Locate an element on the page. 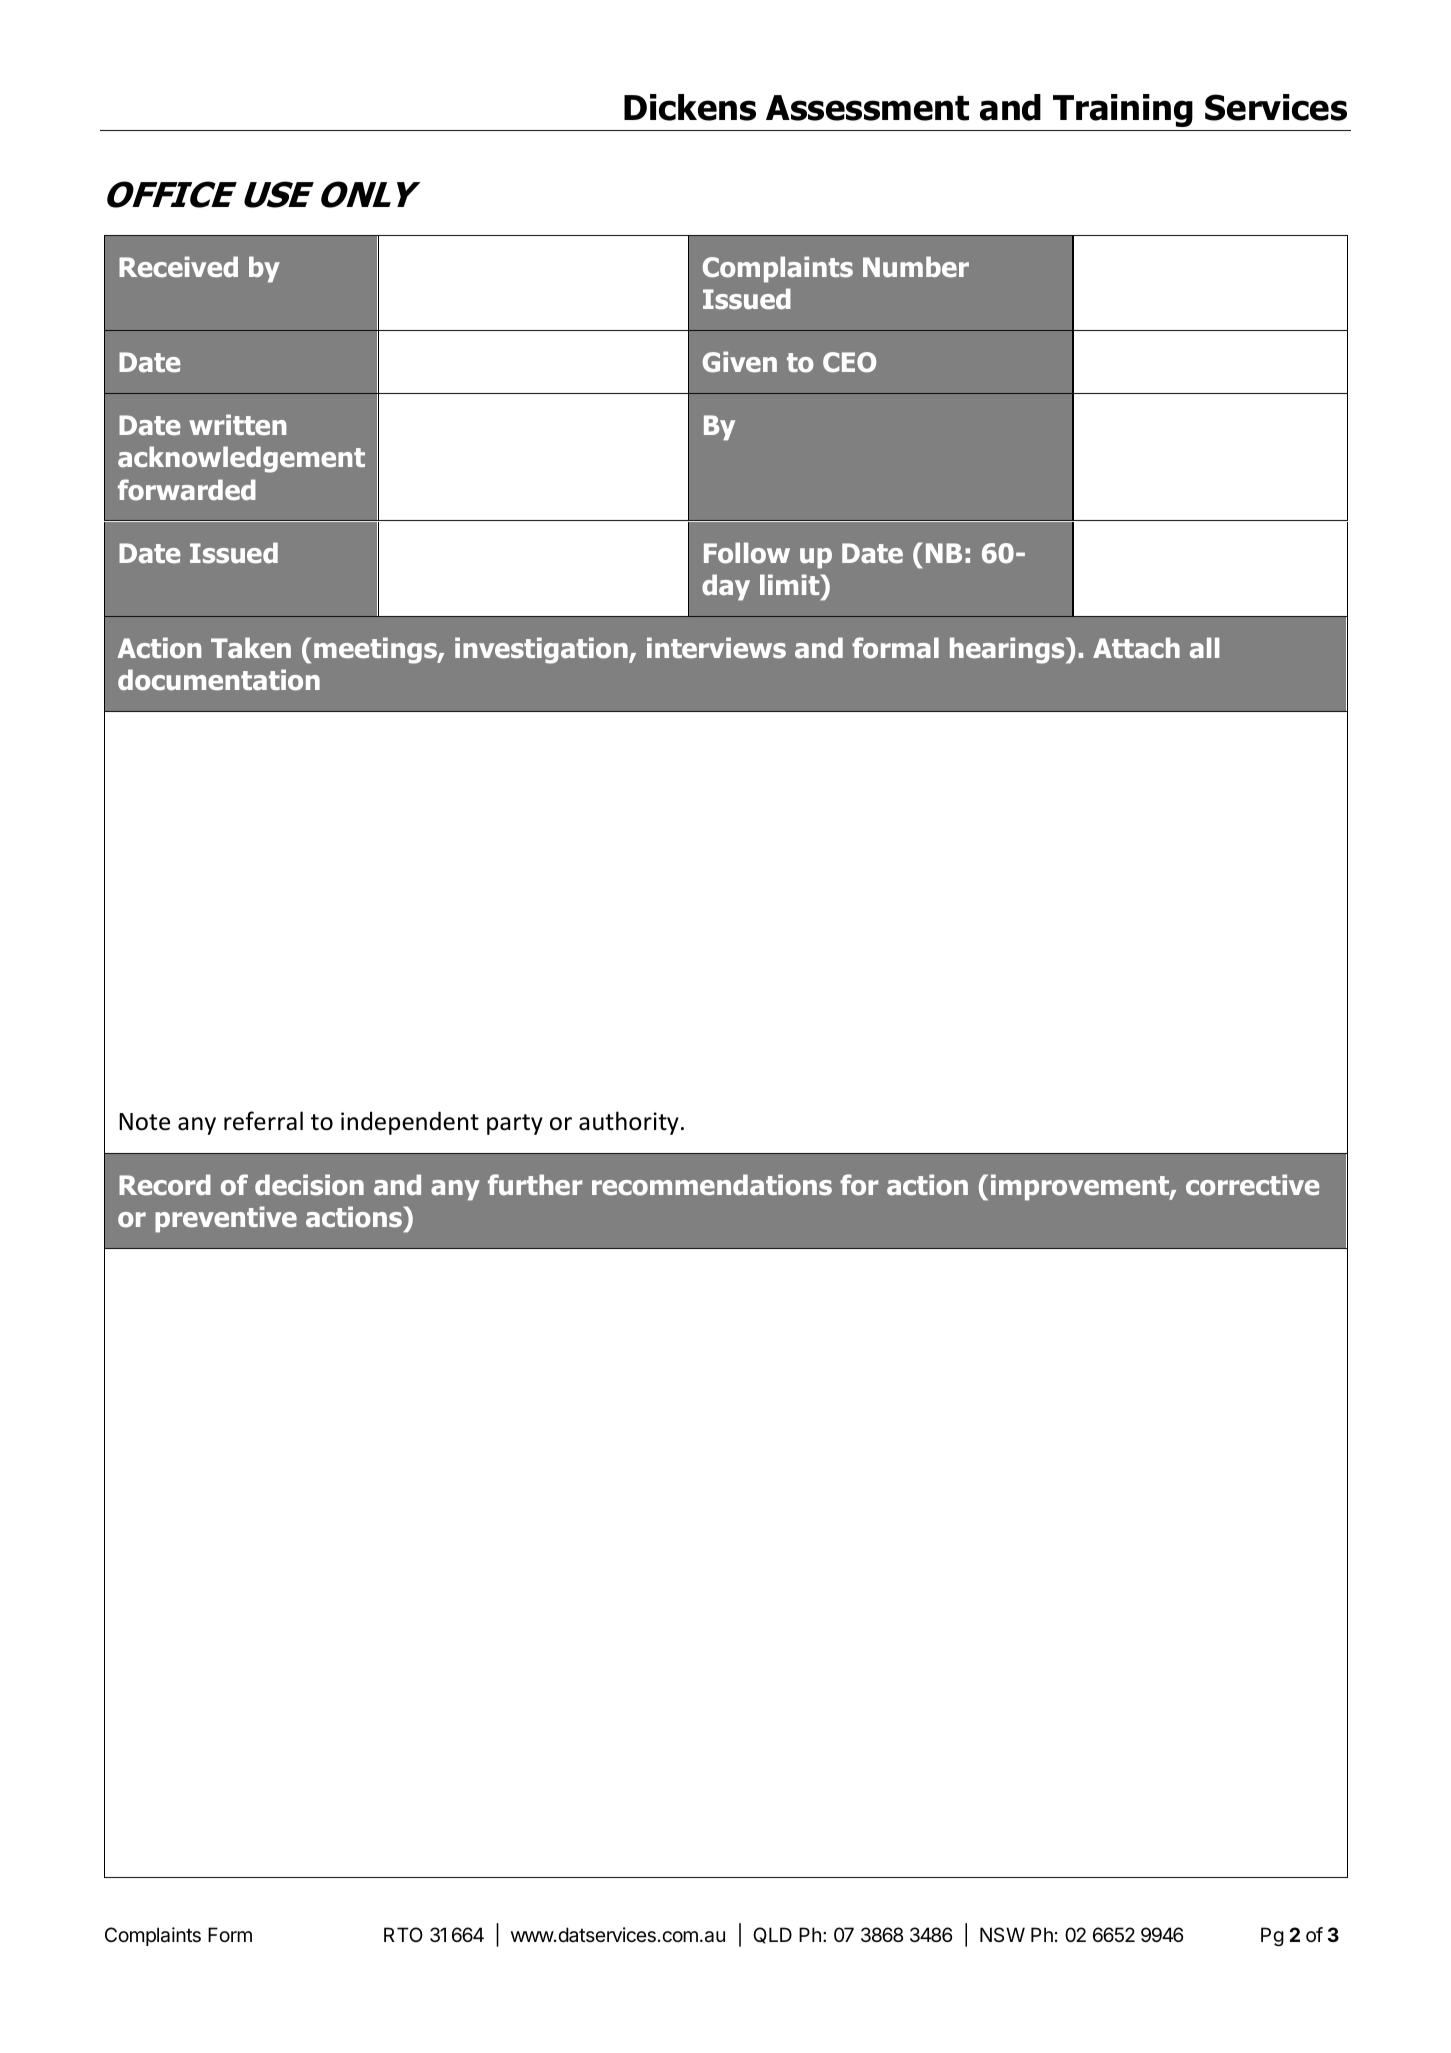 The height and width of the page is (2053, 1451). authority is located at coordinates (629, 1123).
